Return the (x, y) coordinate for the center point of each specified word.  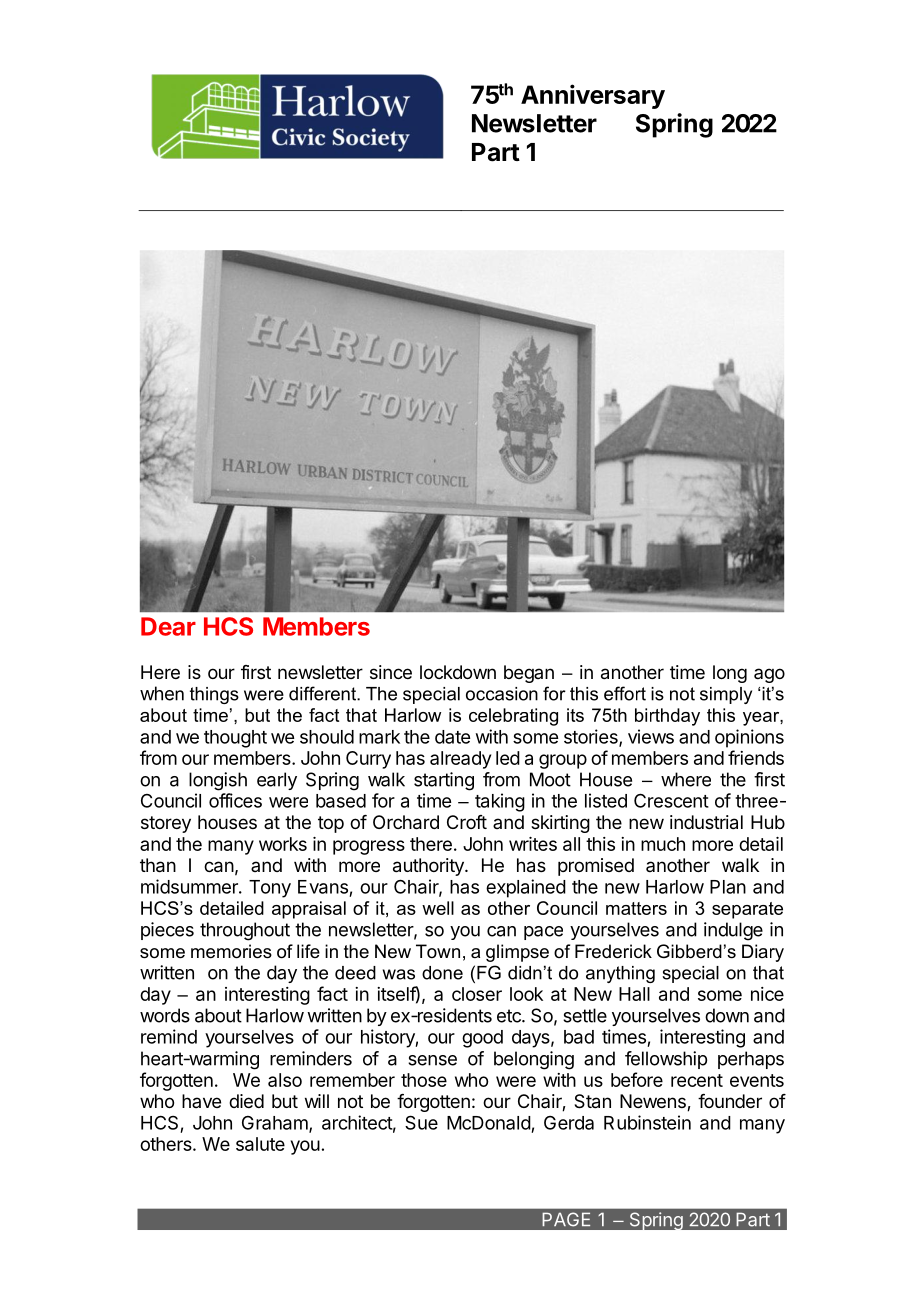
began (529, 674)
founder (730, 1101)
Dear (168, 626)
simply (726, 695)
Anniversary (593, 96)
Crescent (671, 800)
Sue (421, 1122)
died (246, 1101)
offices (235, 800)
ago (769, 675)
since (391, 672)
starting (444, 781)
